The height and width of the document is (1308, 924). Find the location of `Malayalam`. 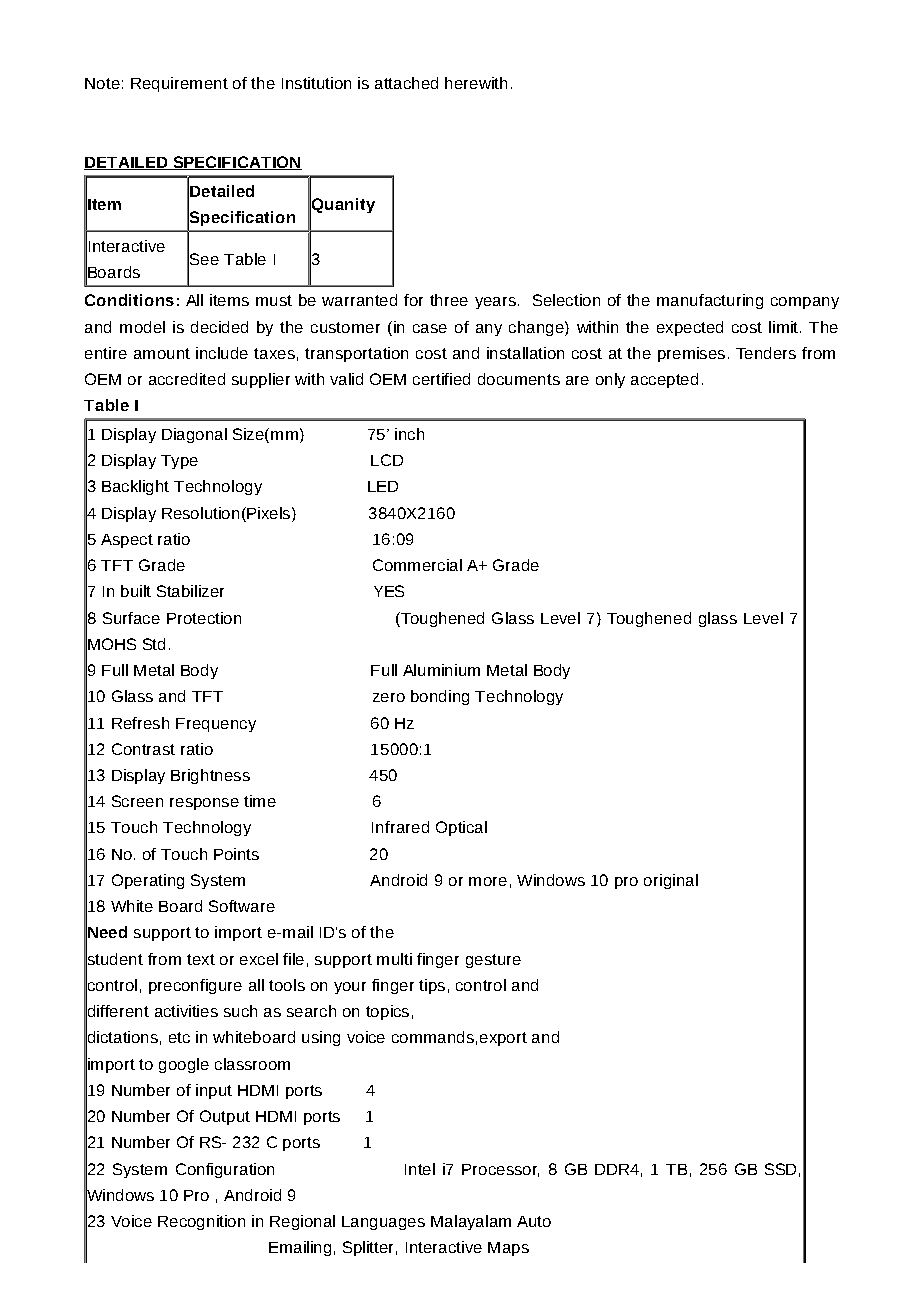

Malayalam is located at coordinates (471, 1222).
